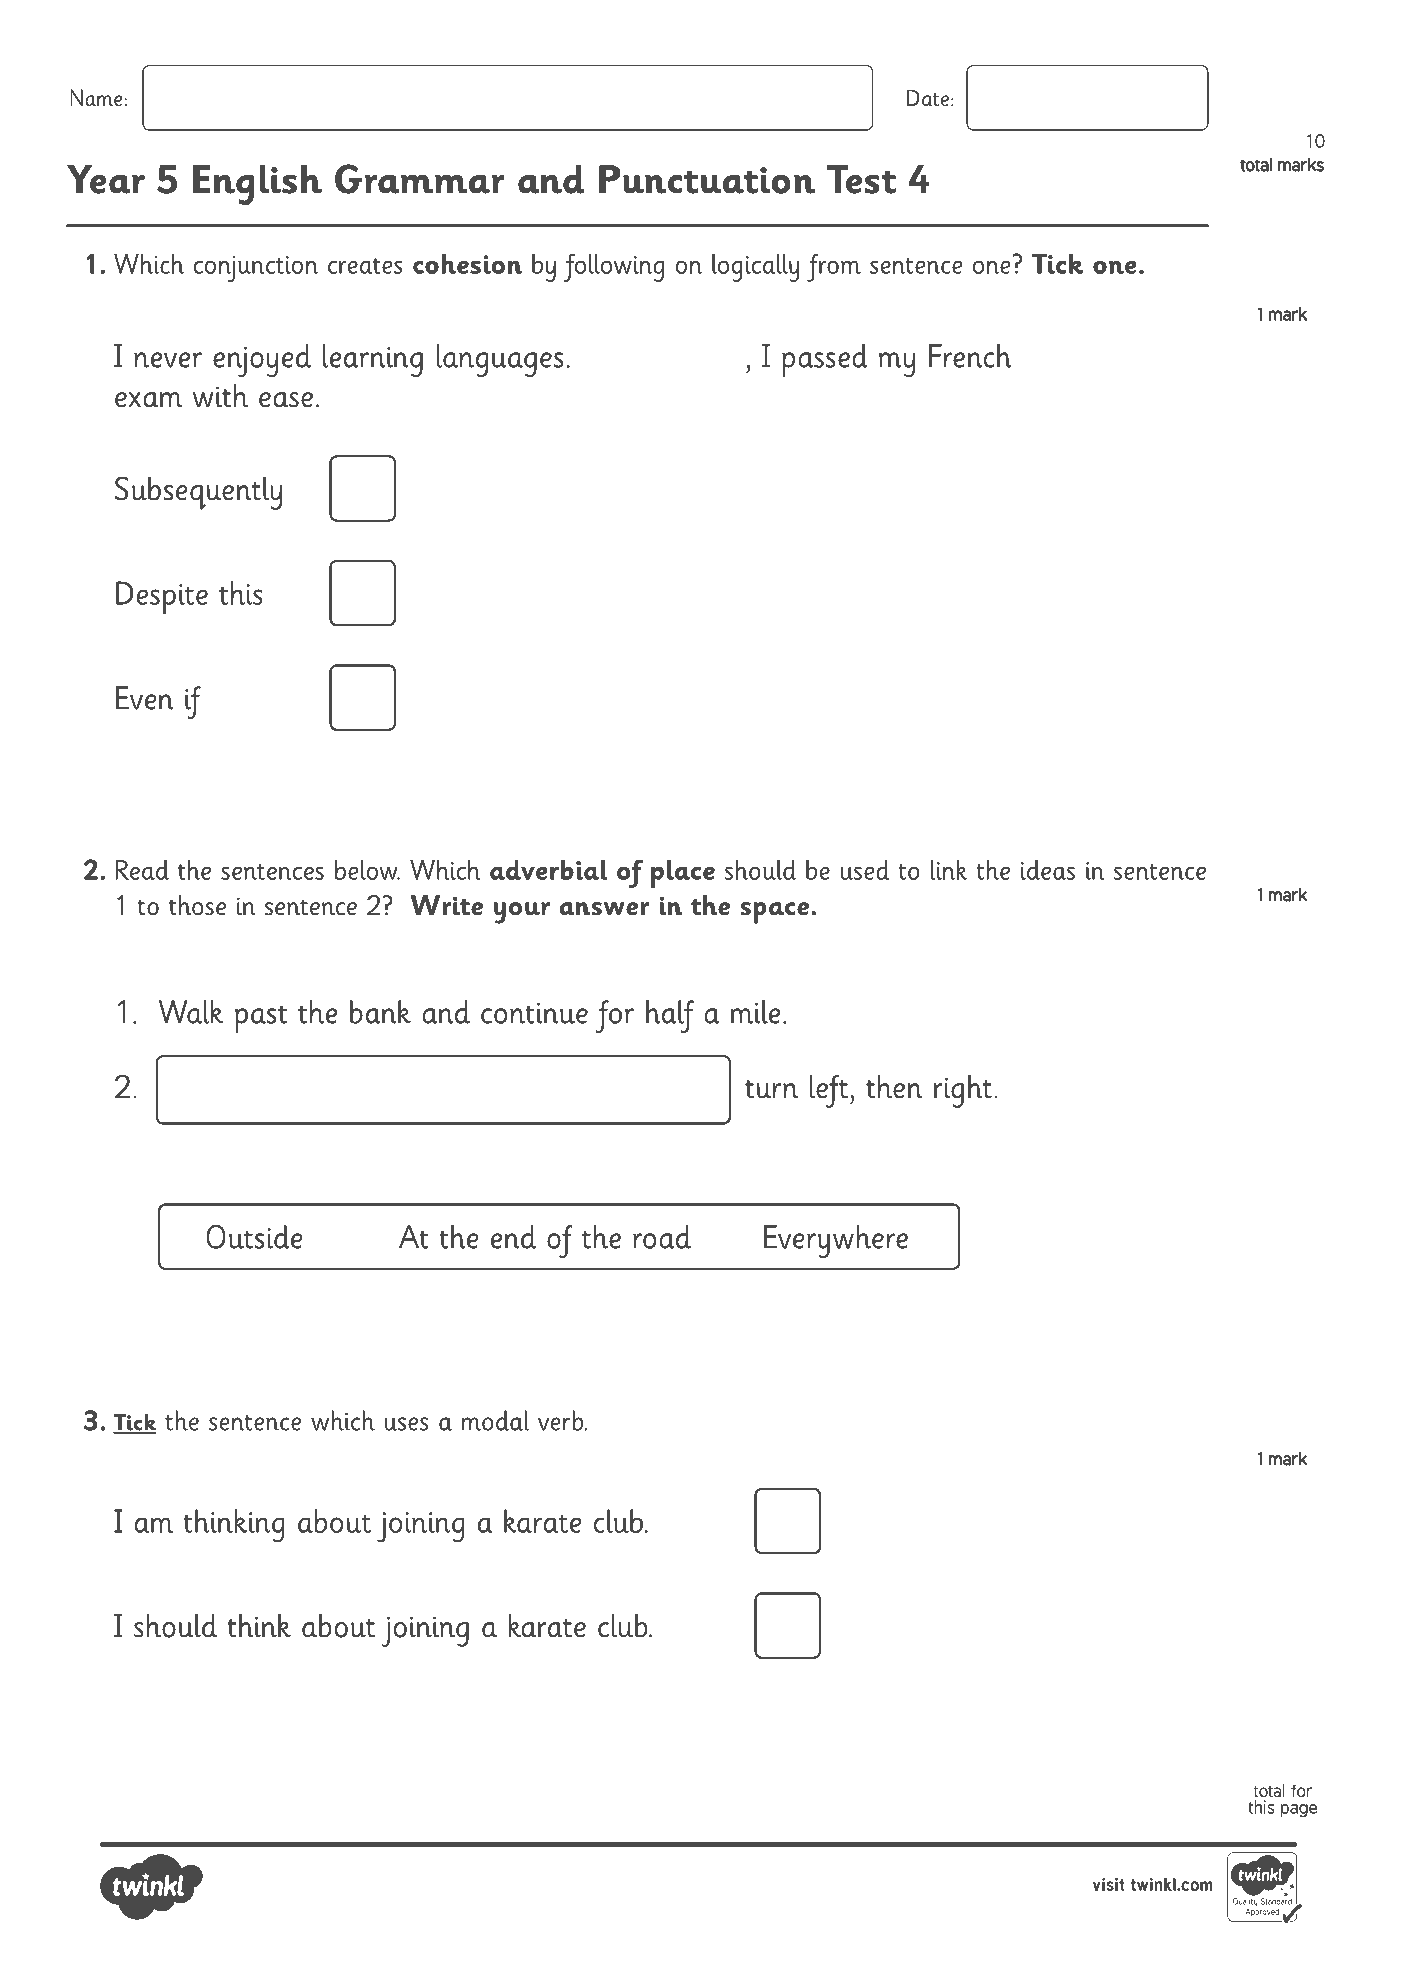 Image resolution: width=1402 pixels, height=1983 pixels. Describe the element at coordinates (406, 1424) in the page. I see `uses` at that location.
